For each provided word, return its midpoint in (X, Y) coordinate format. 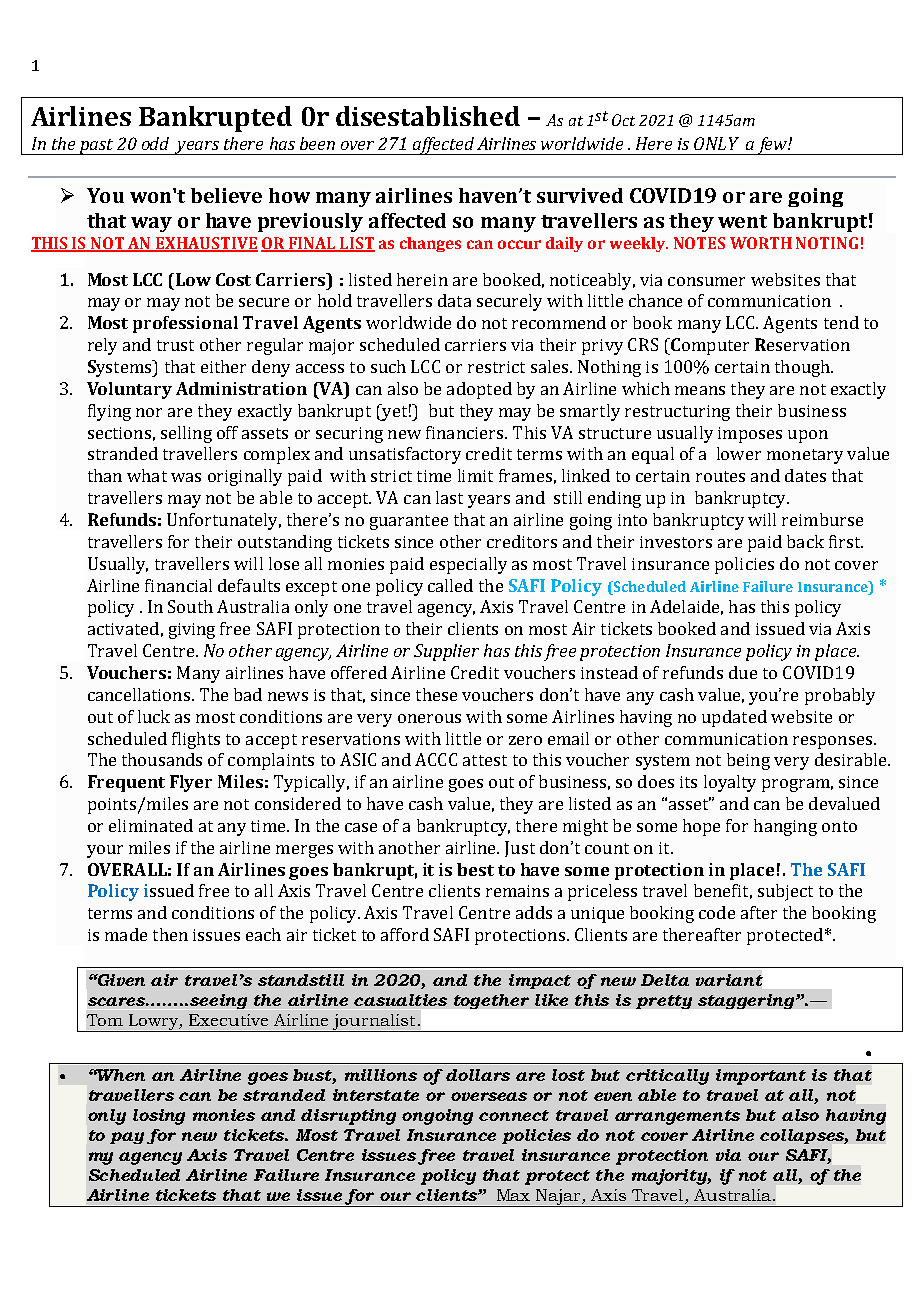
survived (580, 195)
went (742, 221)
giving (192, 631)
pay (127, 1138)
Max (513, 1195)
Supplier (446, 652)
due (743, 672)
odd (155, 143)
